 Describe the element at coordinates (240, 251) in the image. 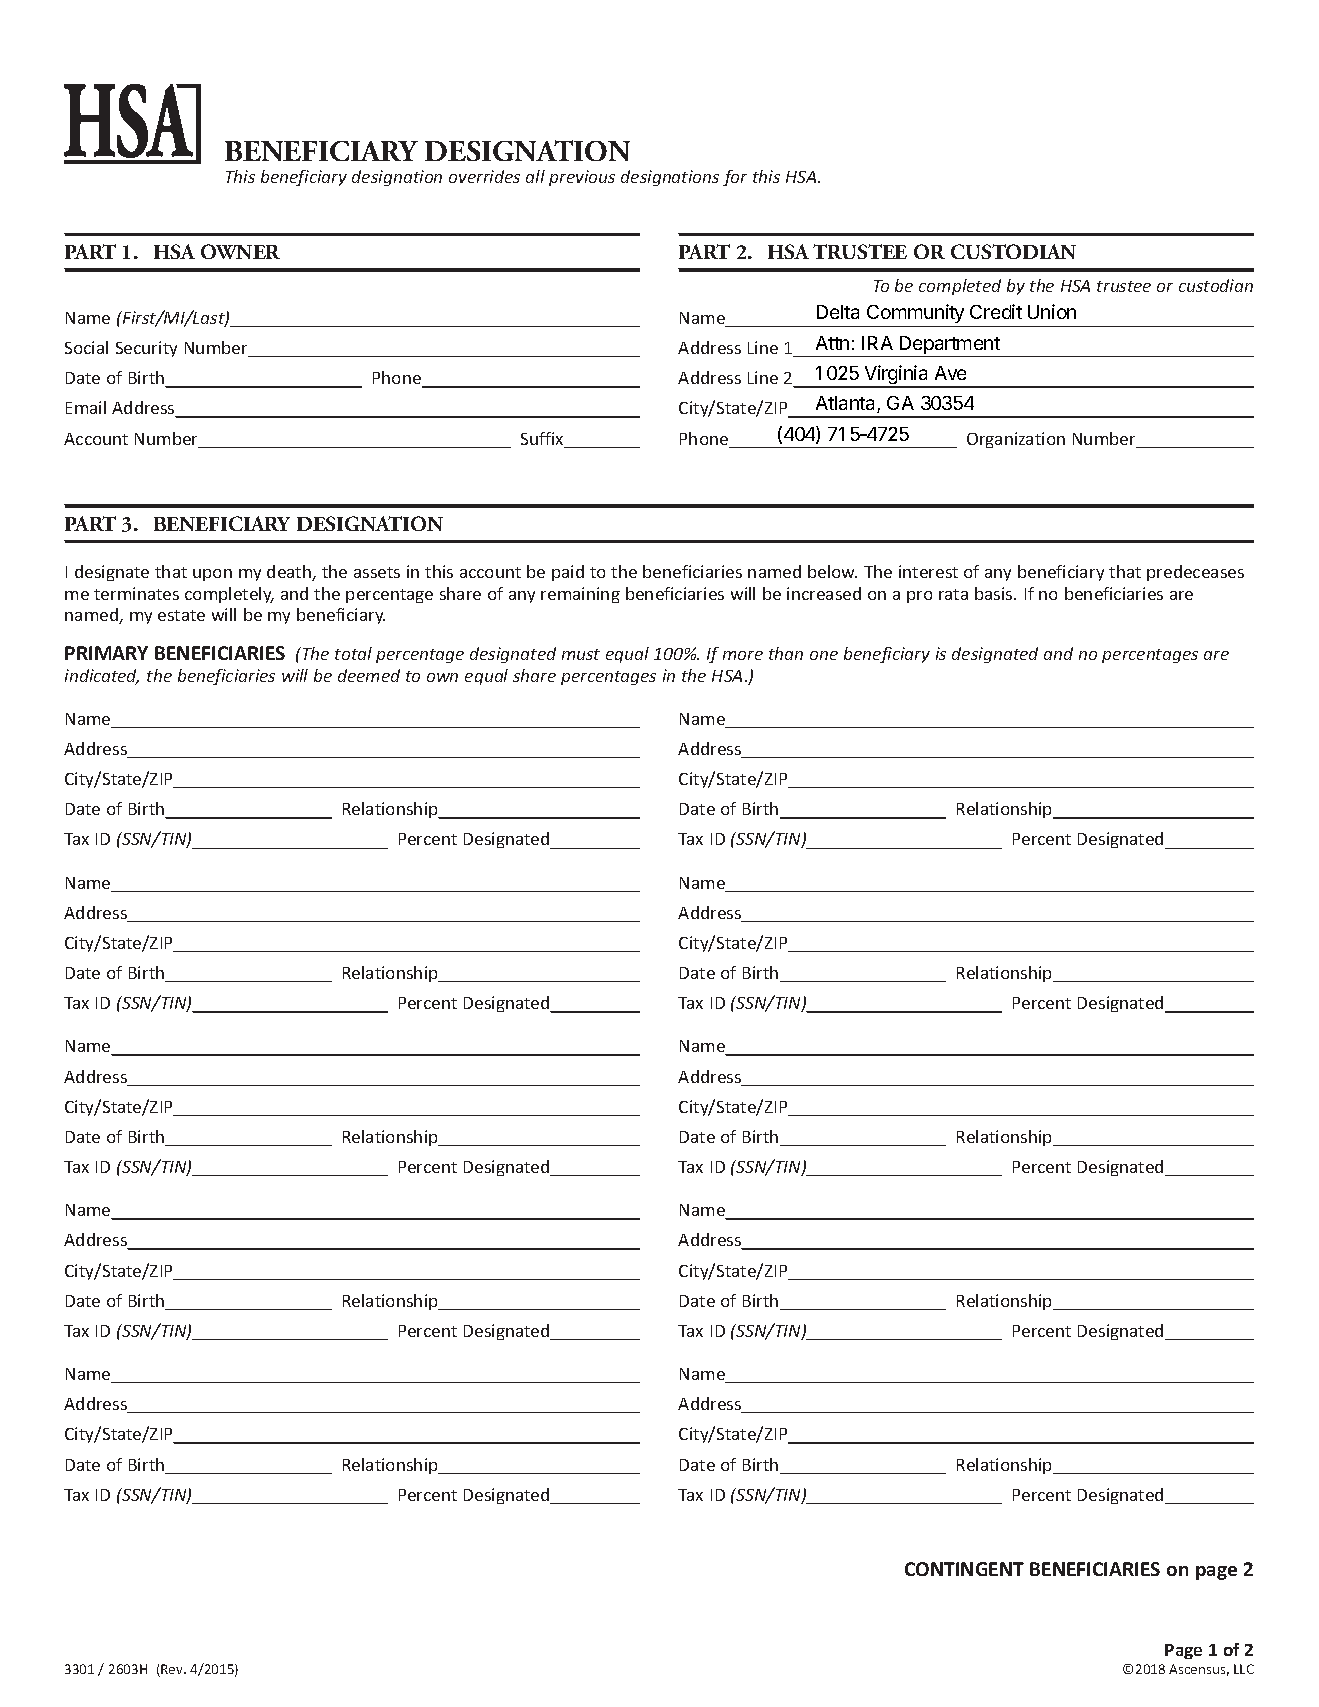

I see `OWNER` at that location.
